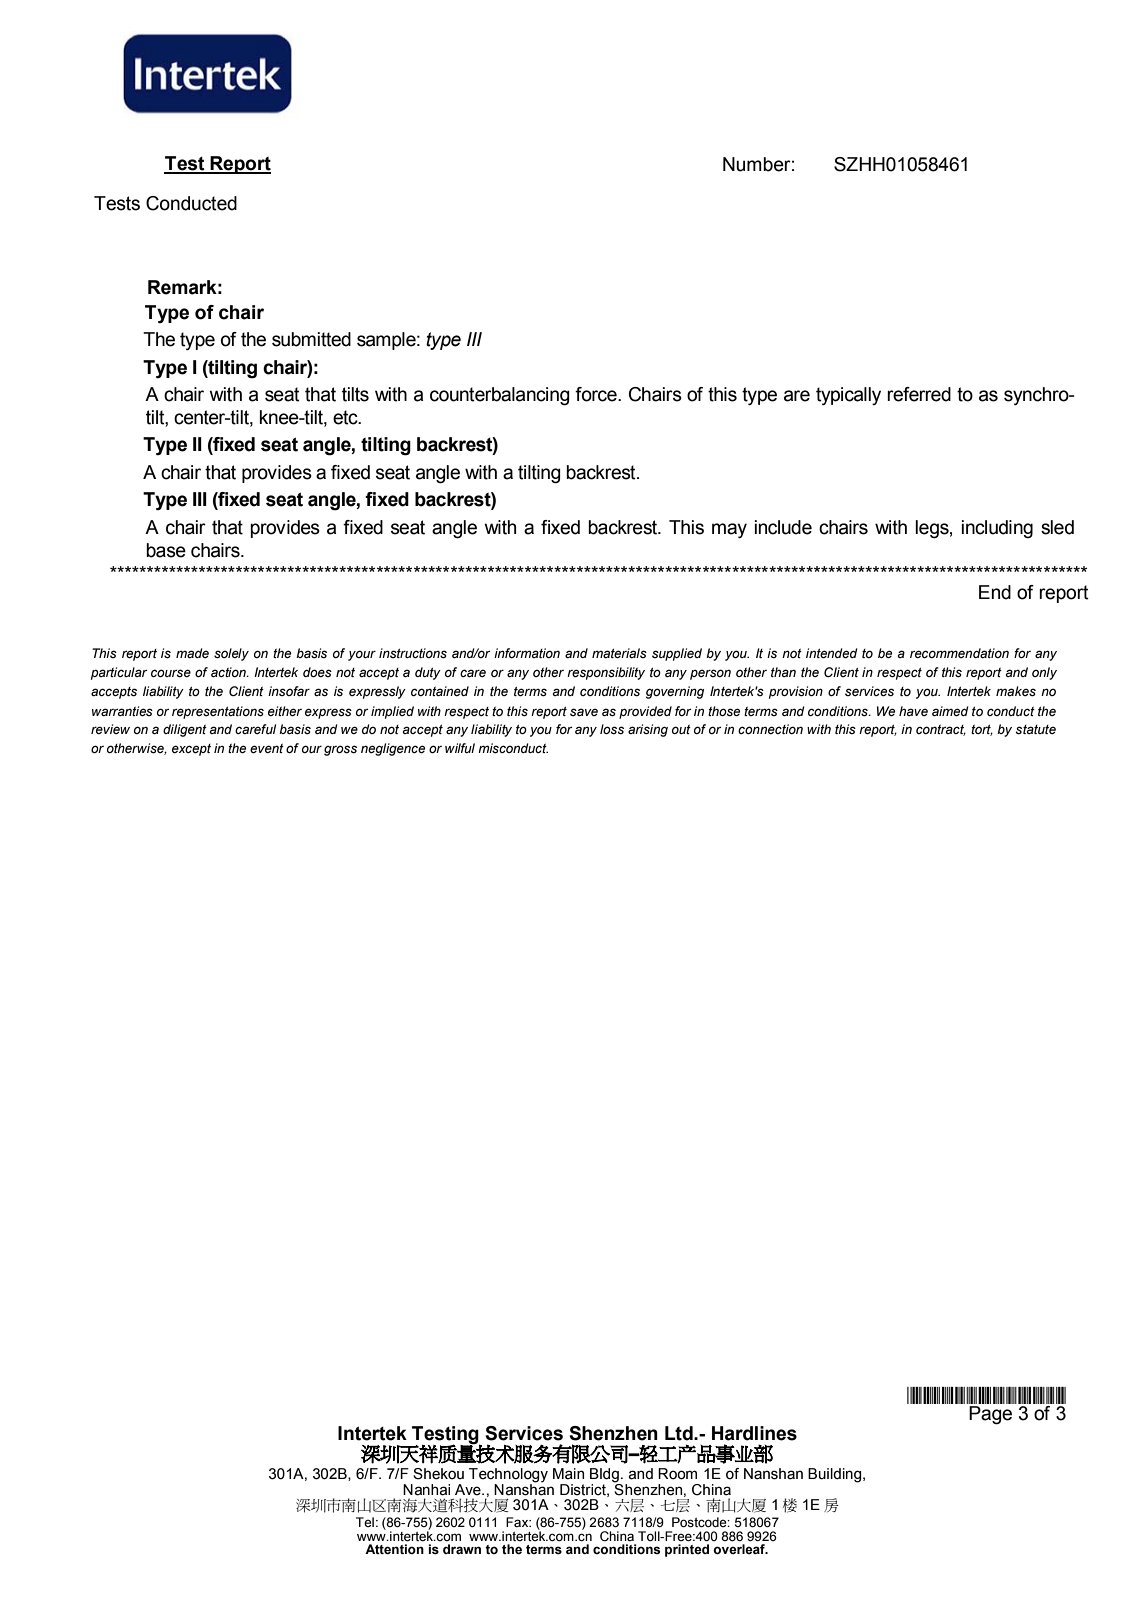 The height and width of the page is (1604, 1134). I want to click on solely, so click(231, 654).
